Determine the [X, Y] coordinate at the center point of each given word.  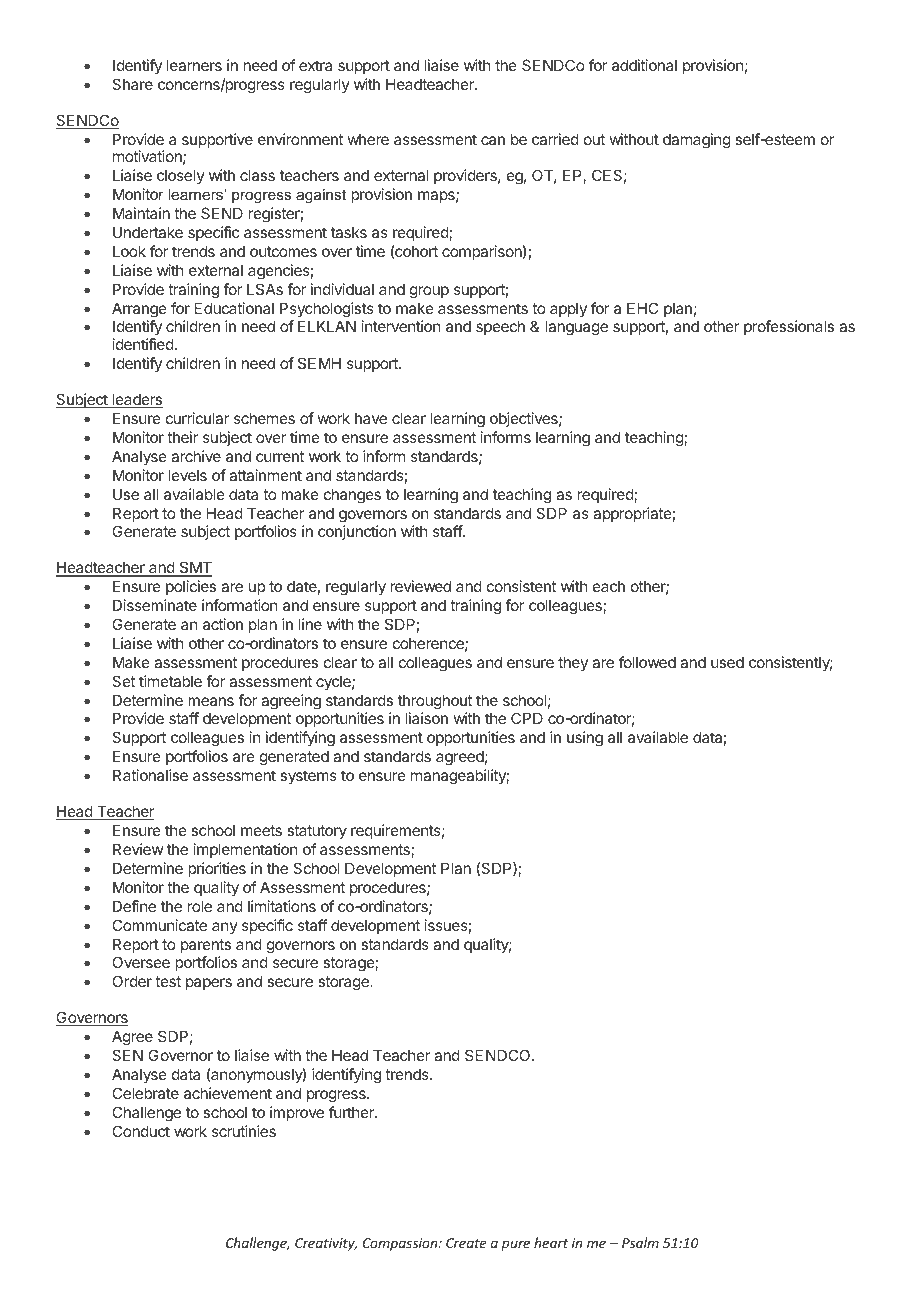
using [585, 739]
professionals [789, 327]
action [223, 624]
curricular [197, 418]
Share [132, 84]
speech [500, 327]
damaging [697, 141]
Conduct [141, 1131]
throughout [435, 702]
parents [206, 946]
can [493, 140]
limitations [282, 906]
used [727, 662]
